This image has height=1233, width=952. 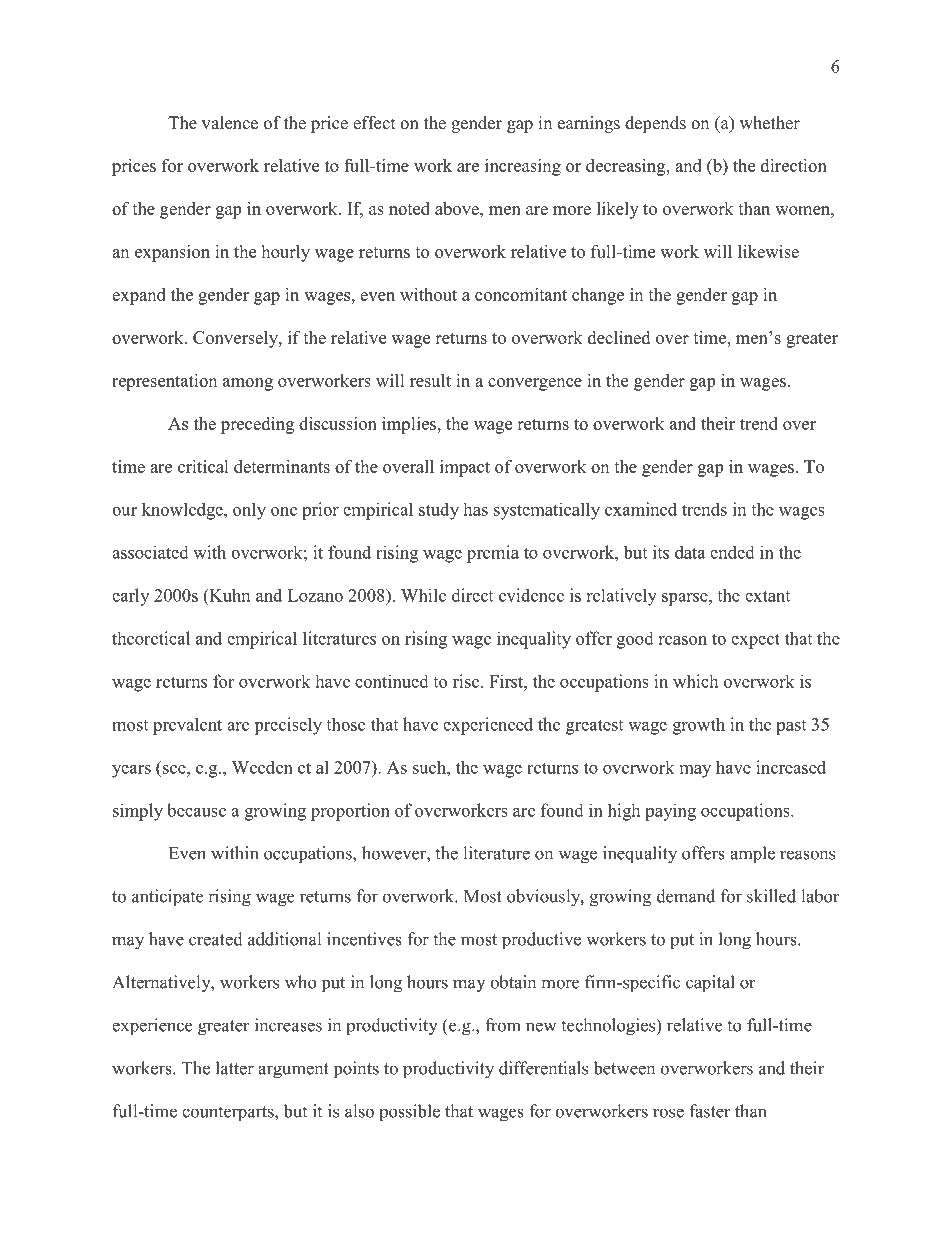 I want to click on whether, so click(x=770, y=123).
